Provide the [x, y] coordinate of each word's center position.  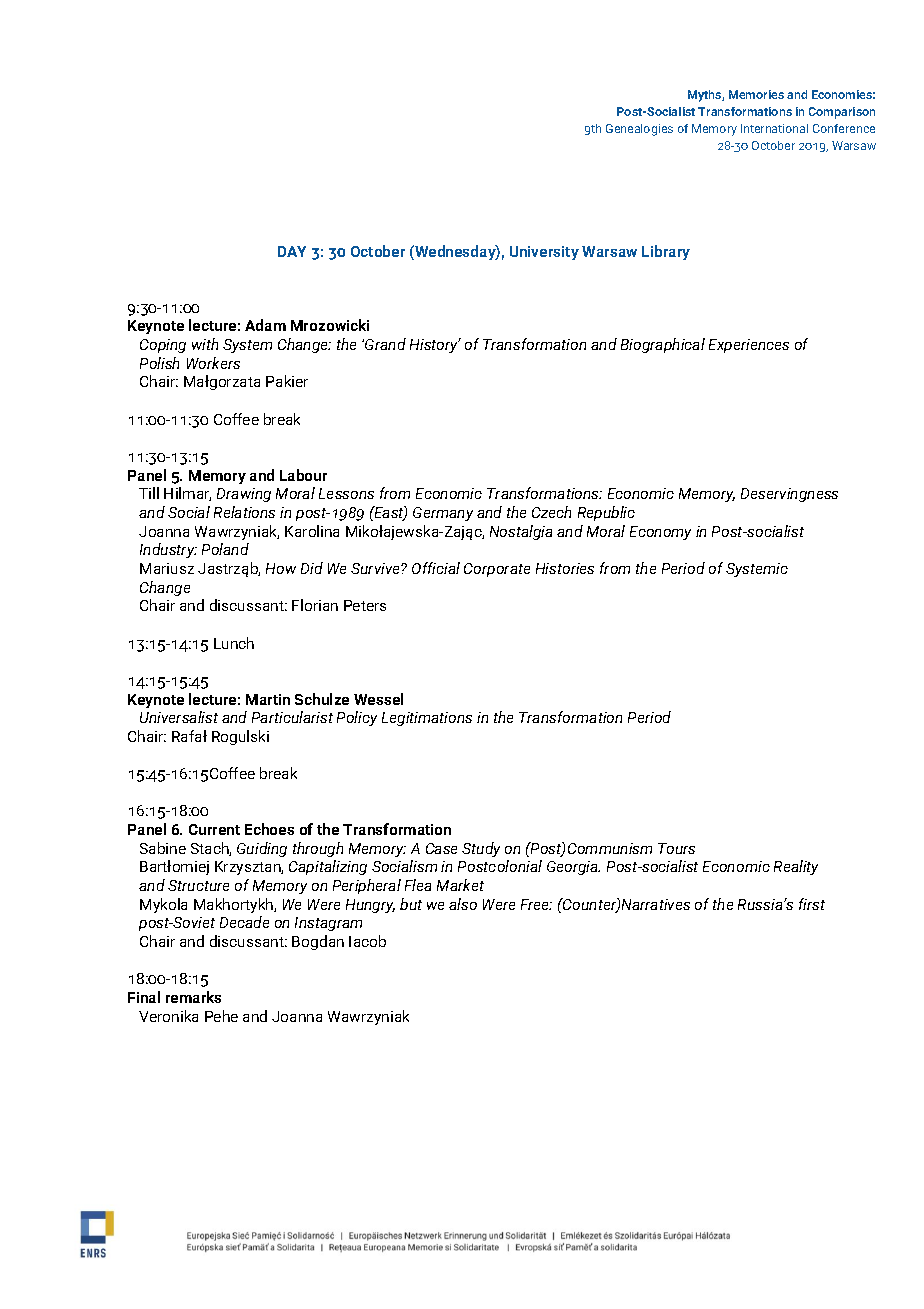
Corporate [497, 570]
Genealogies [639, 130]
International [774, 128]
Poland [225, 549]
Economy [660, 533]
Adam [265, 325]
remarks [193, 997]
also [463, 904]
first [812, 904]
